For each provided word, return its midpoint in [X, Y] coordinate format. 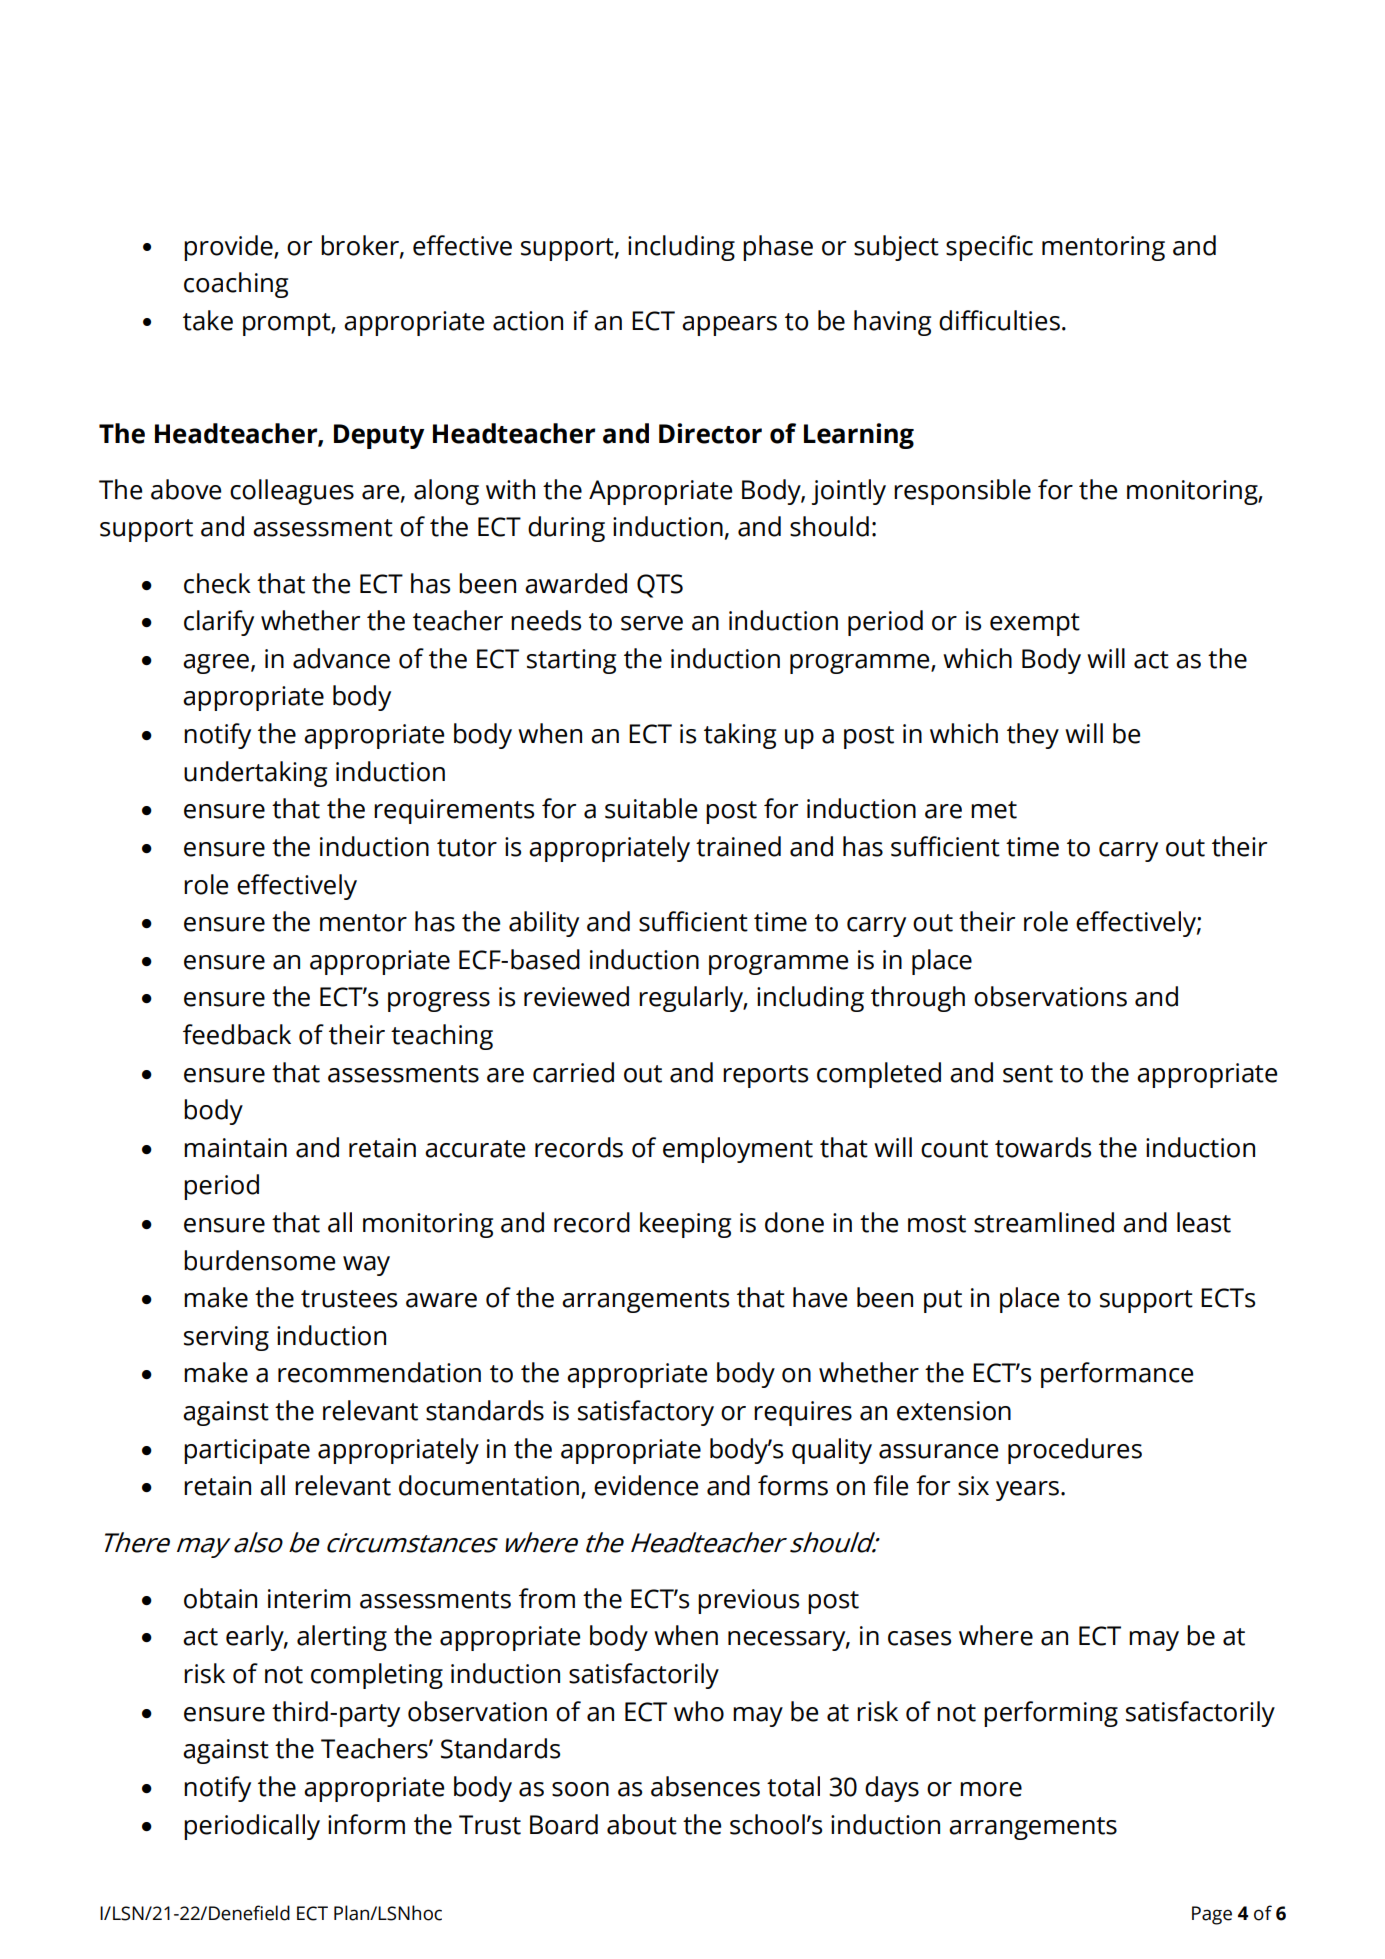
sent [1028, 1074]
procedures [1075, 1451]
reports [765, 1076]
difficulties [999, 320]
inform [366, 1824]
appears [729, 326]
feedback [237, 1034]
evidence [646, 1485]
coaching [236, 285]
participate [247, 1451]
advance [341, 658]
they [1033, 736]
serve [652, 623]
